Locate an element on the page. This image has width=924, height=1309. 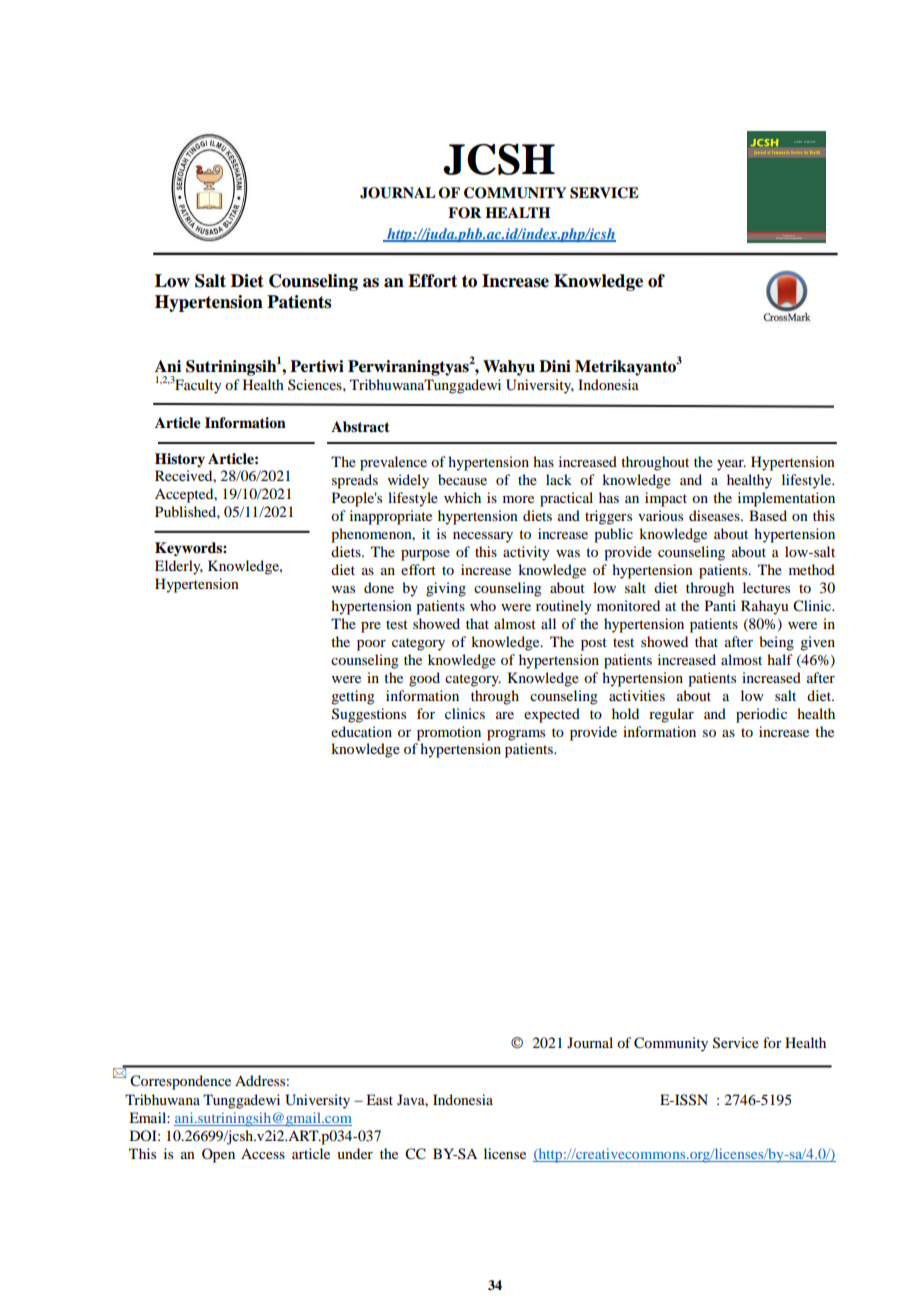
education is located at coordinates (361, 731).
